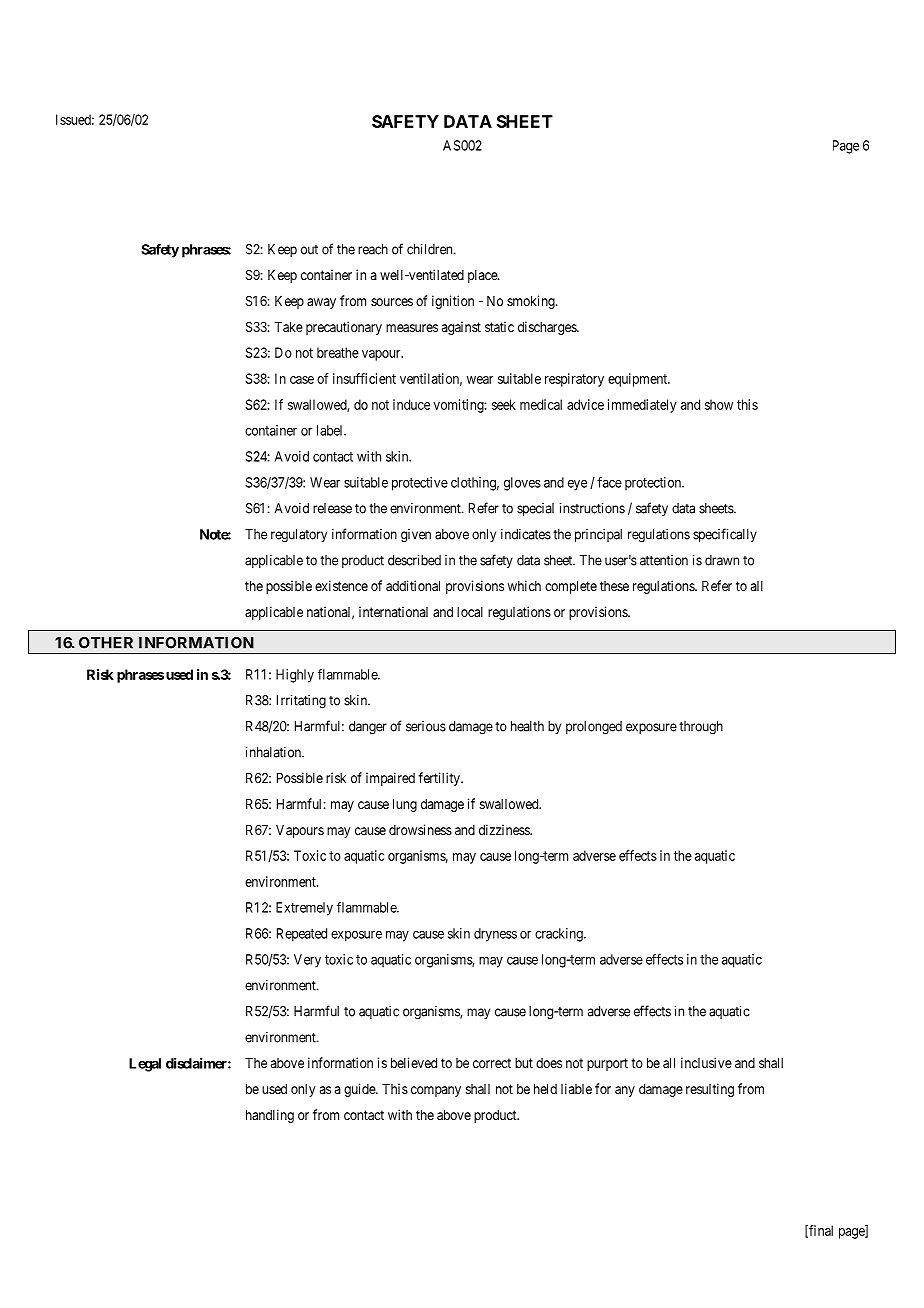 Image resolution: width=924 pixels, height=1308 pixels. Describe the element at coordinates (392, 302) in the page. I see `sources` at that location.
